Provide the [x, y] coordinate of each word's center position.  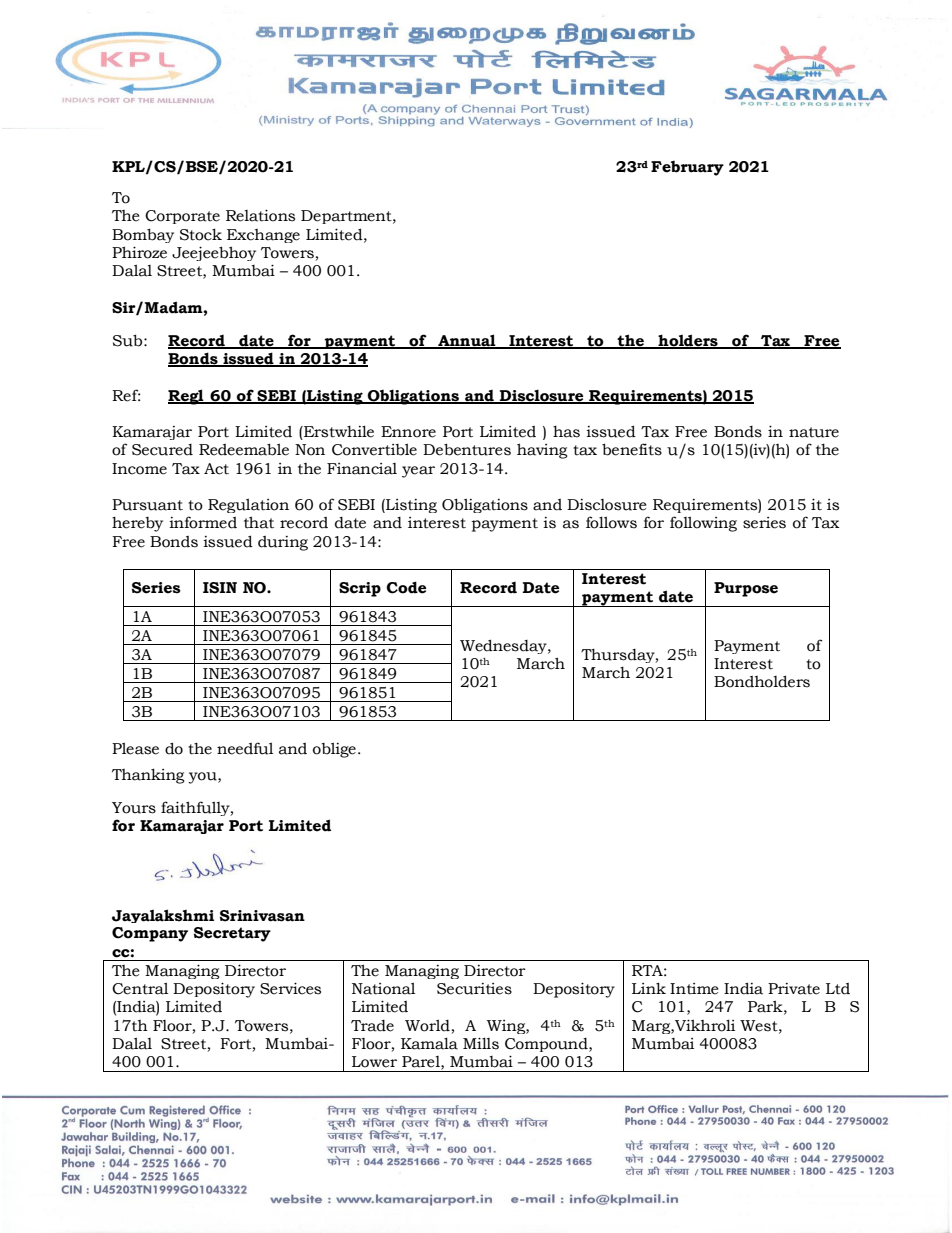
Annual [467, 341]
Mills [481, 1043]
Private [794, 989]
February [687, 168]
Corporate [182, 217]
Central [140, 988]
